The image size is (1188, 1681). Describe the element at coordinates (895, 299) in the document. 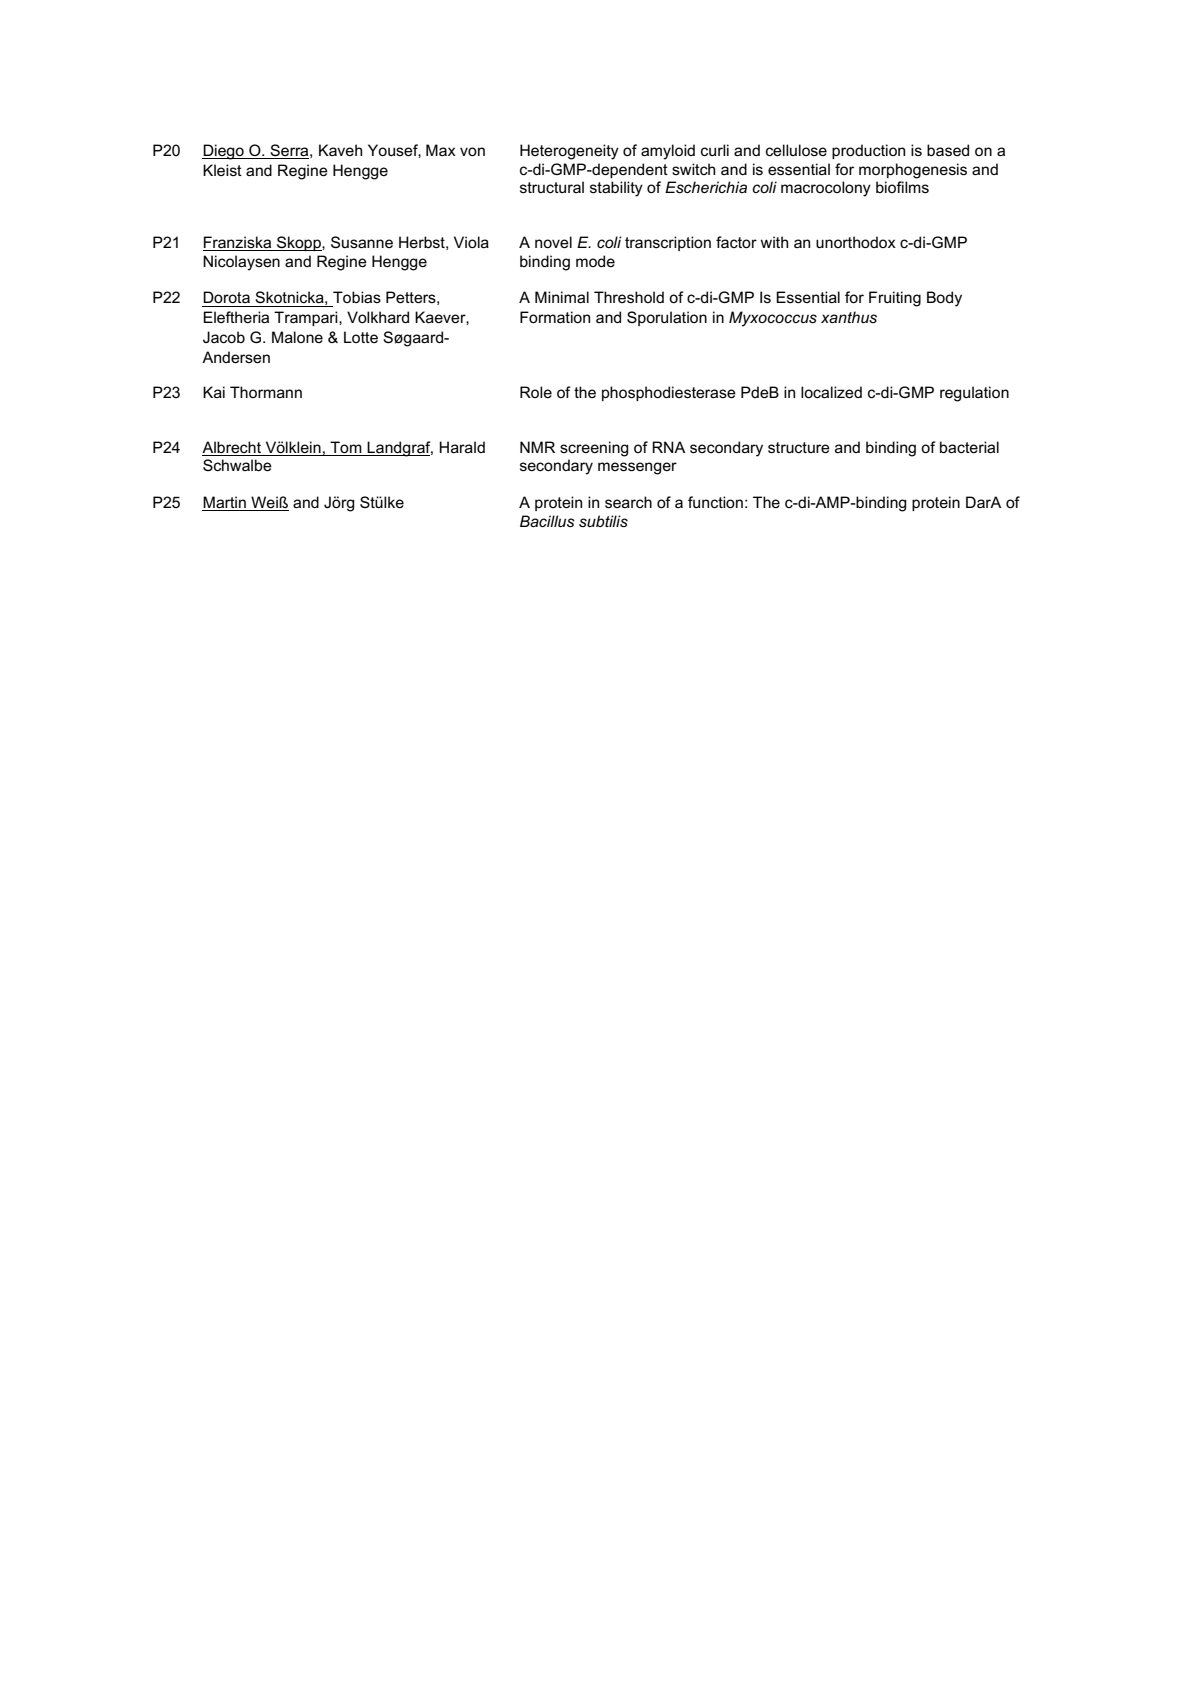

I see `Fruiting` at that location.
